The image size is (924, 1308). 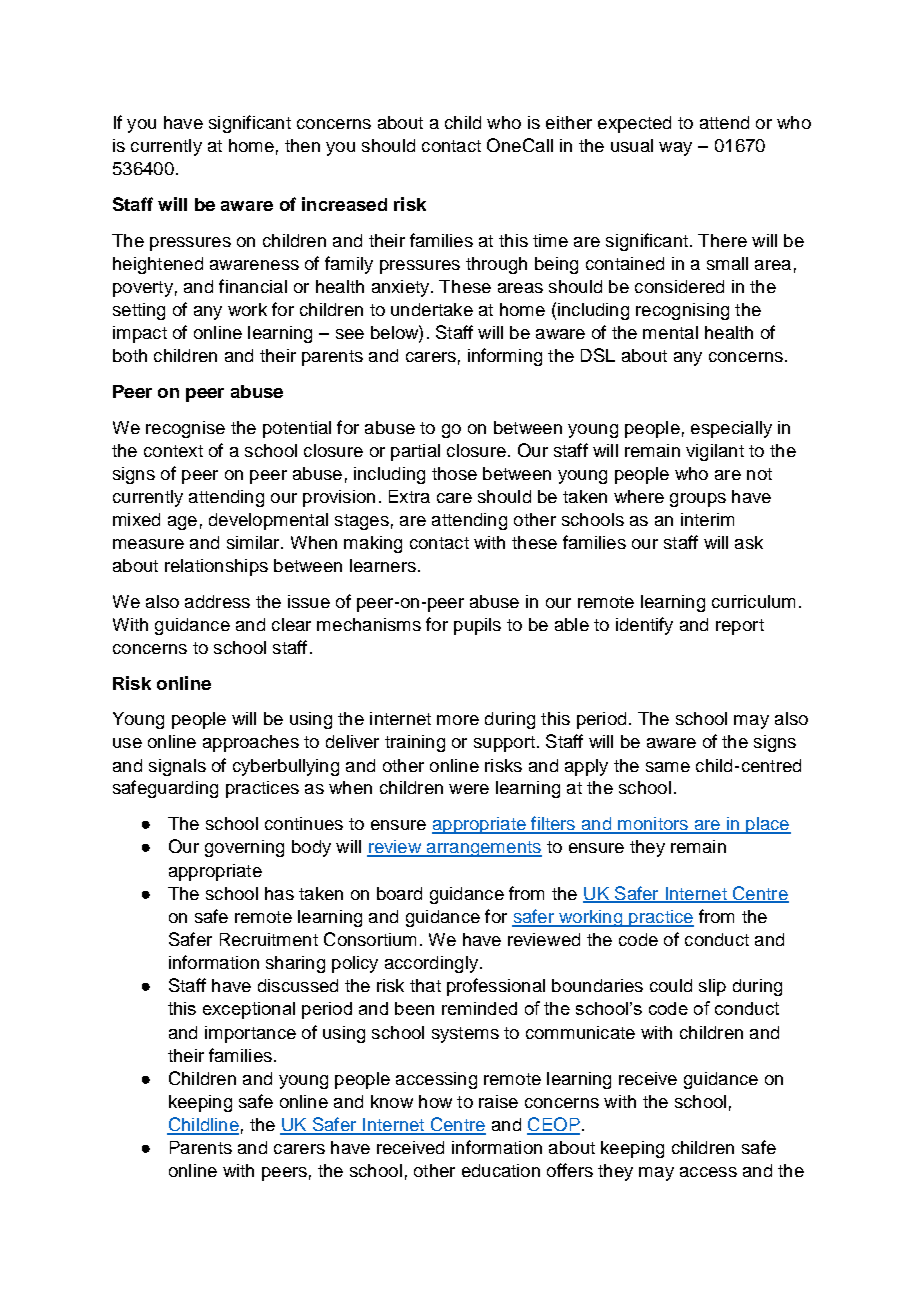 I want to click on way, so click(x=675, y=149).
